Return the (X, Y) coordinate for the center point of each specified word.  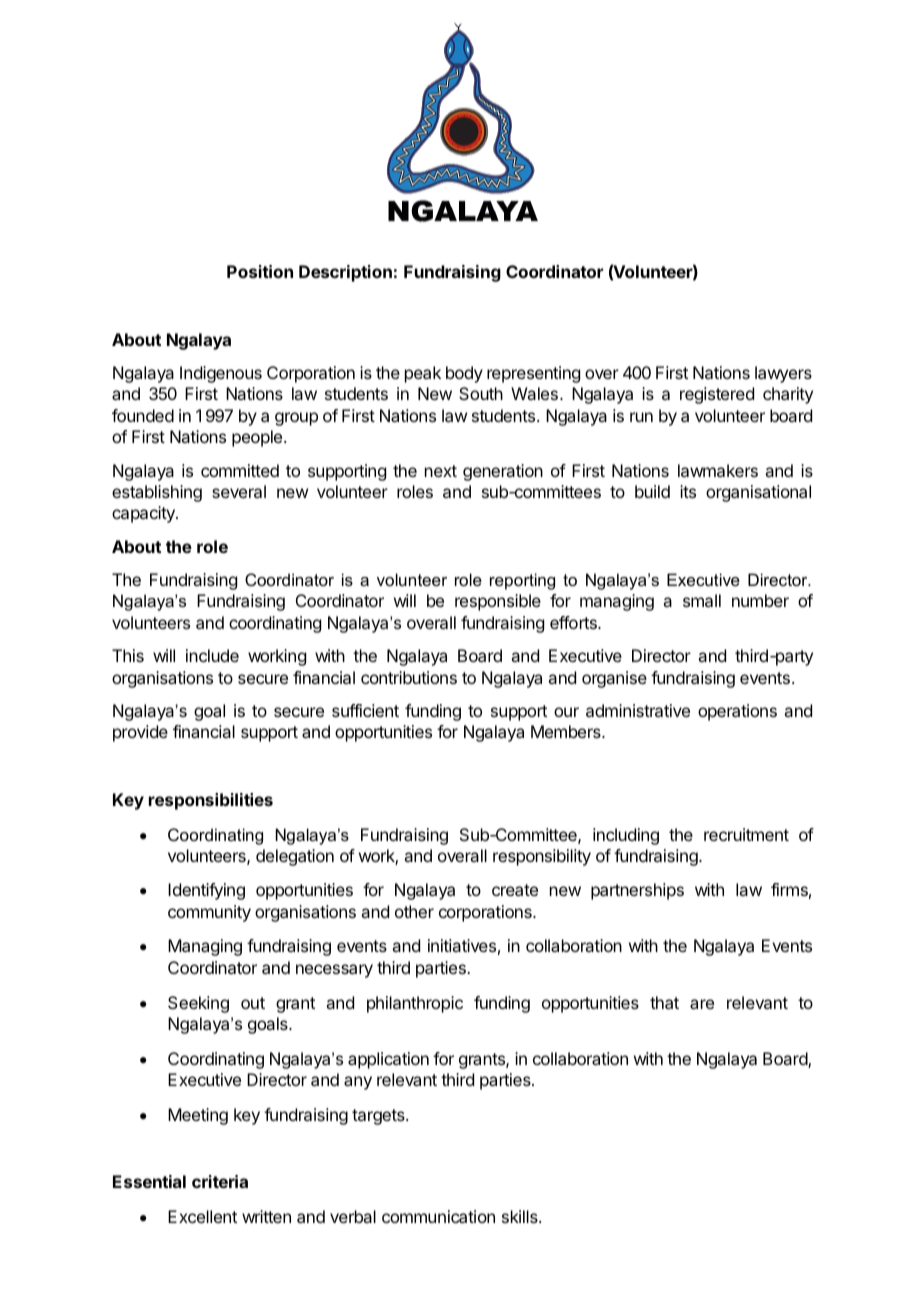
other (414, 911)
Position (260, 271)
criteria (220, 1181)
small (702, 600)
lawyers (783, 374)
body (464, 374)
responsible (498, 602)
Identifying (206, 891)
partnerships (637, 891)
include (212, 655)
